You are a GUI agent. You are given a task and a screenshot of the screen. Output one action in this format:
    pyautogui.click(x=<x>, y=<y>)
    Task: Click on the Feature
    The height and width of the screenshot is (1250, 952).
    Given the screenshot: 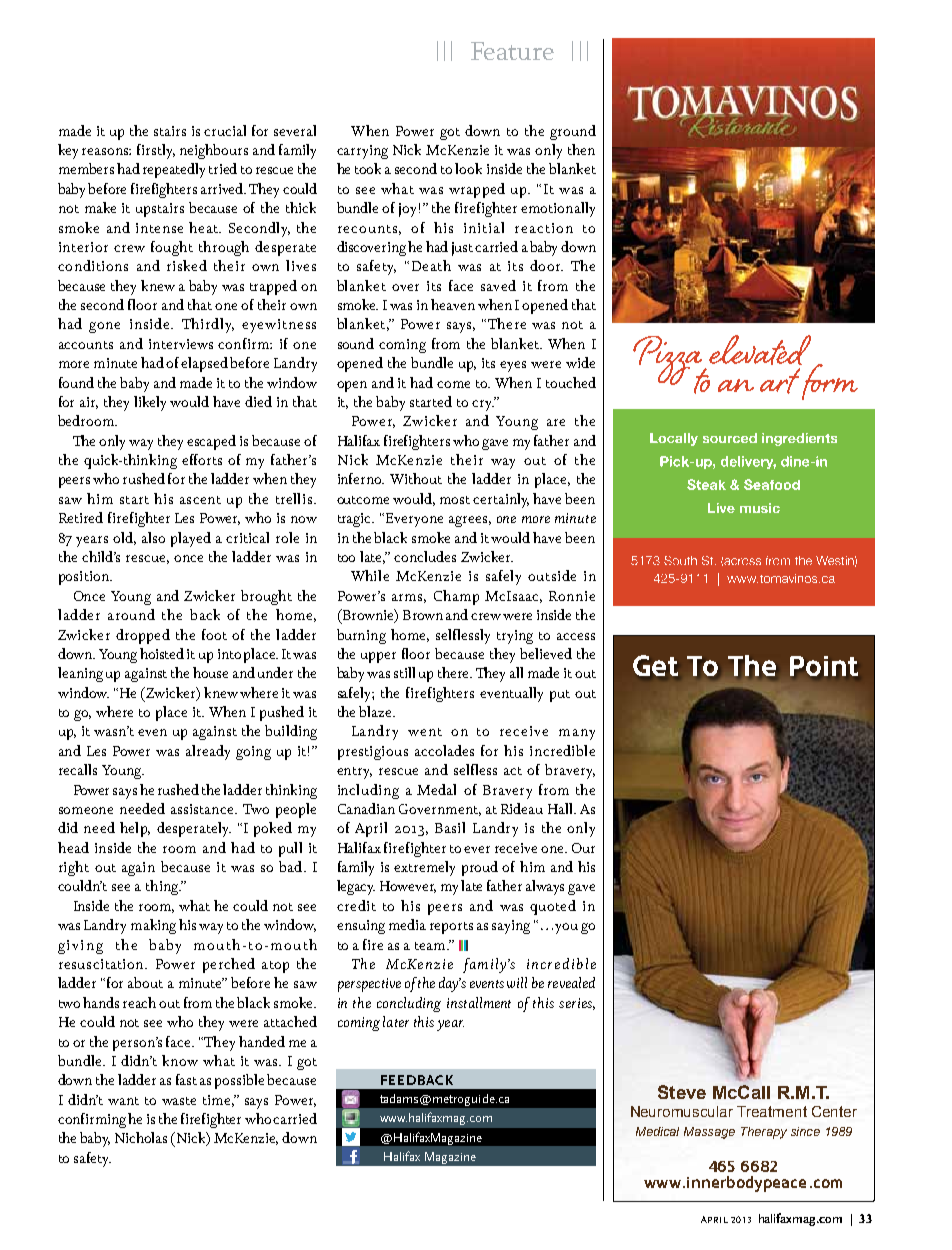 What is the action you would take?
    pyautogui.click(x=512, y=51)
